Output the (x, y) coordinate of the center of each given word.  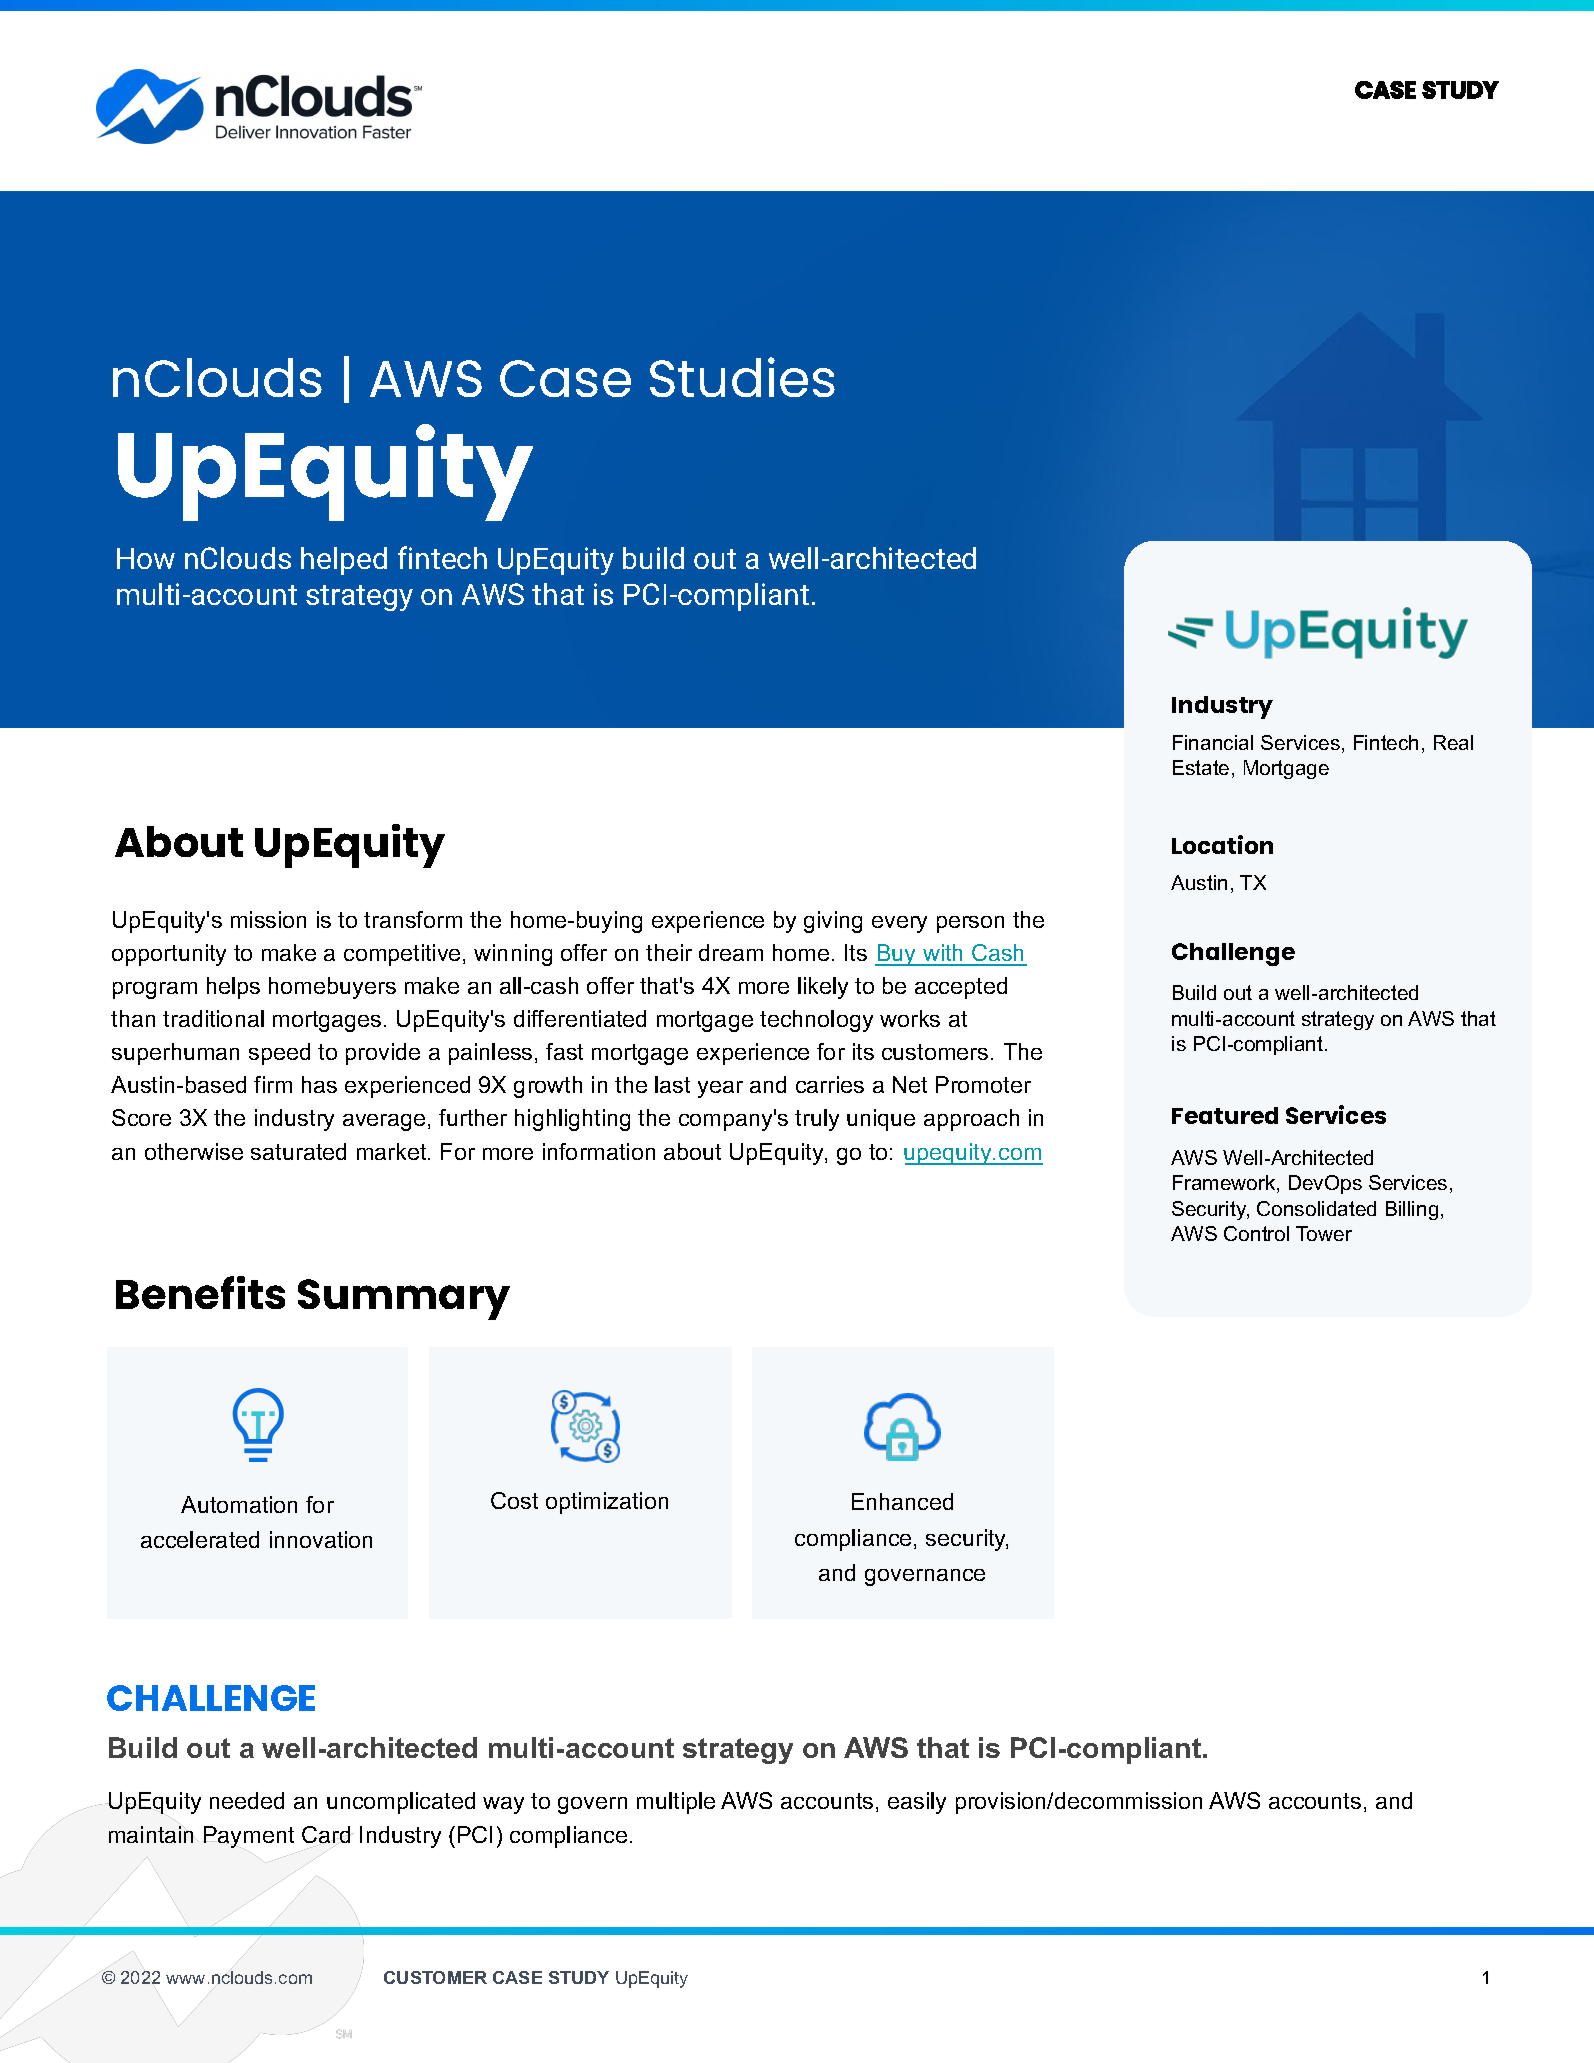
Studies (742, 377)
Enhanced (902, 1501)
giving (833, 922)
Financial (1213, 742)
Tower (1324, 1233)
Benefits (200, 1292)
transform (413, 919)
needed (247, 1800)
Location (1222, 844)
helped (344, 561)
